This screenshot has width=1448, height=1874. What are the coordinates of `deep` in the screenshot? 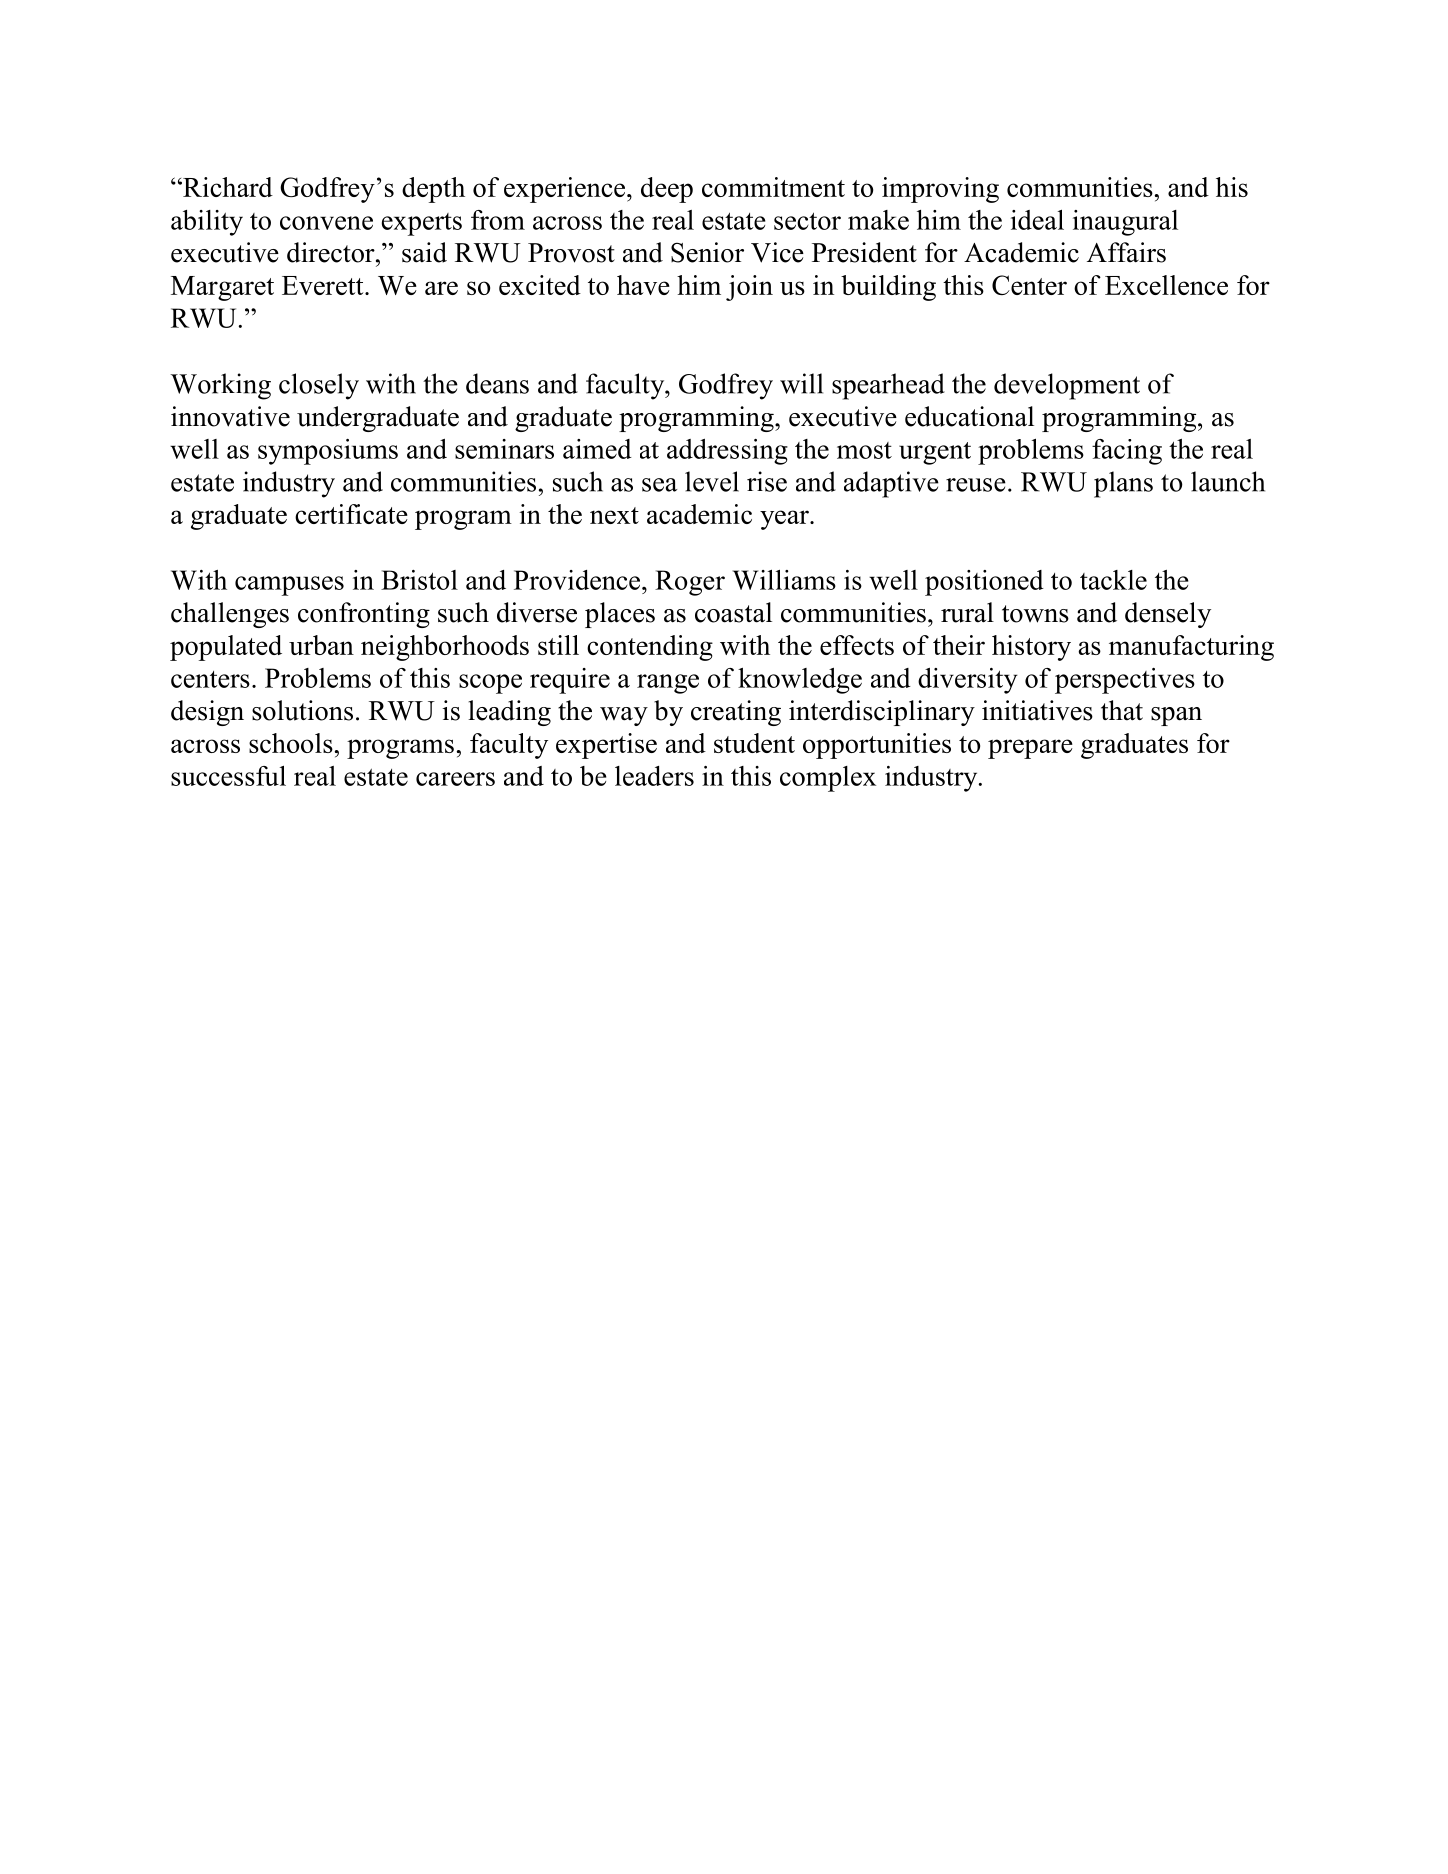 It's located at (667, 190).
